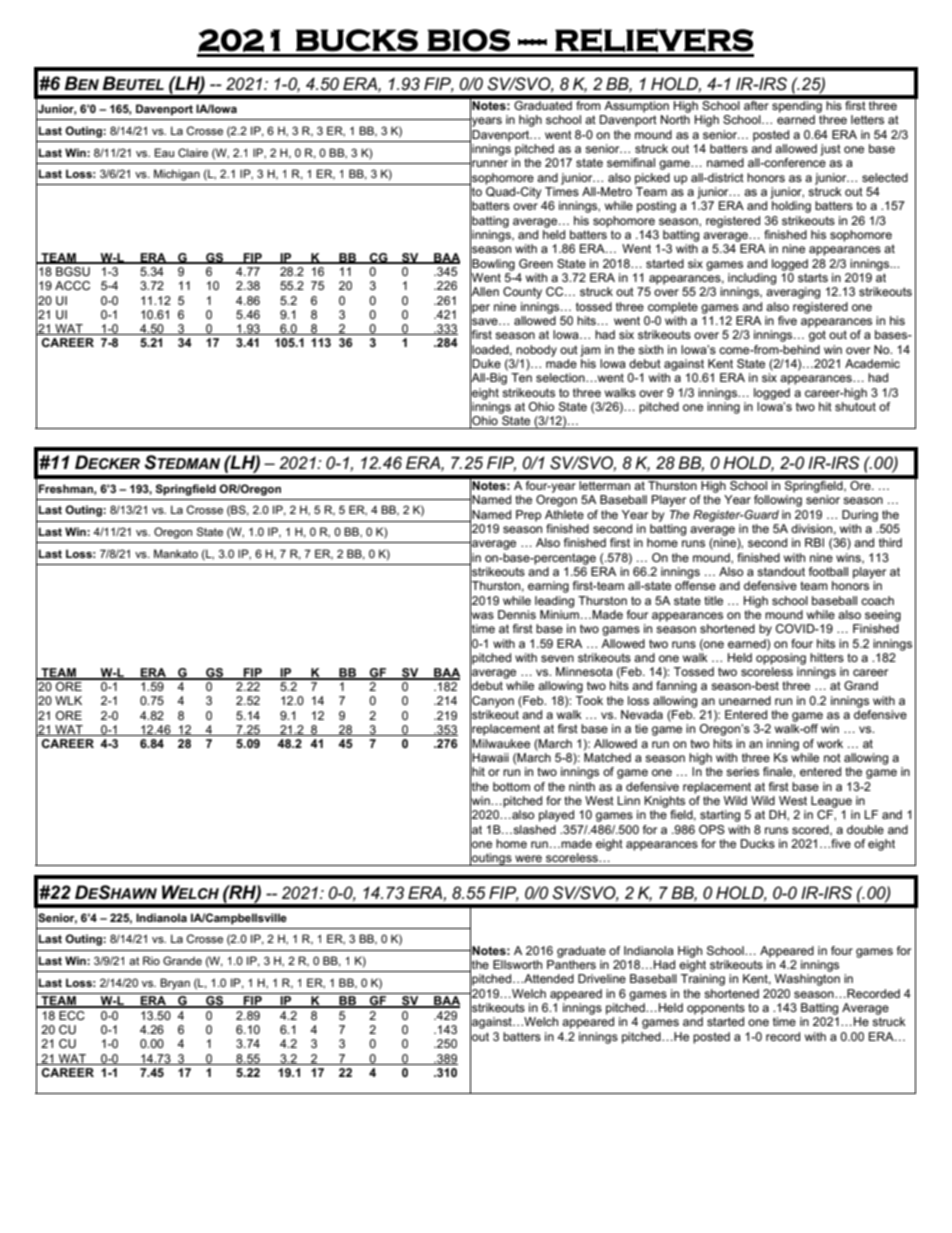  What do you see at coordinates (151, 960) in the page?
I see `Rio` at bounding box center [151, 960].
